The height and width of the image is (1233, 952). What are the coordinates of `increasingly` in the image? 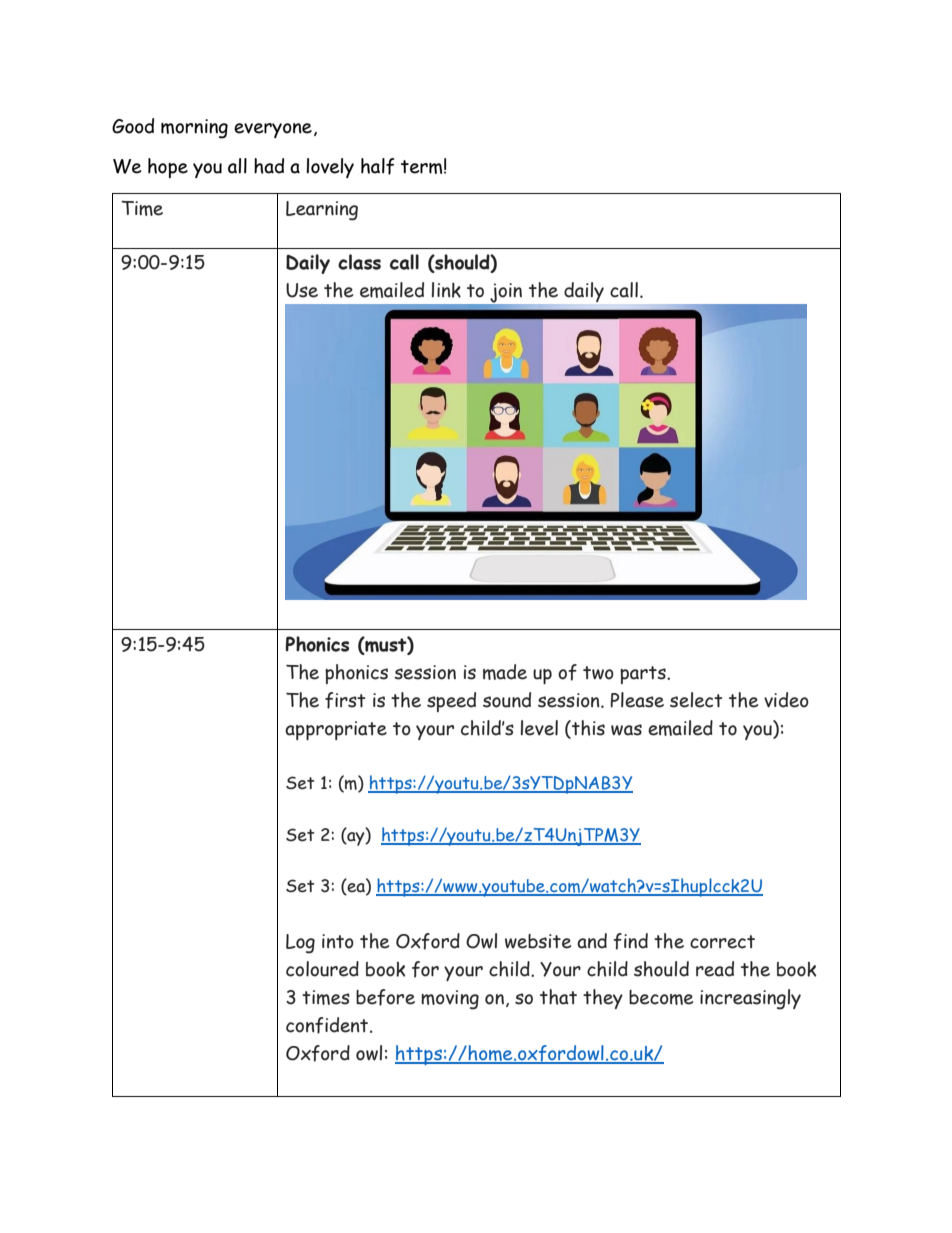 It's located at (750, 999).
